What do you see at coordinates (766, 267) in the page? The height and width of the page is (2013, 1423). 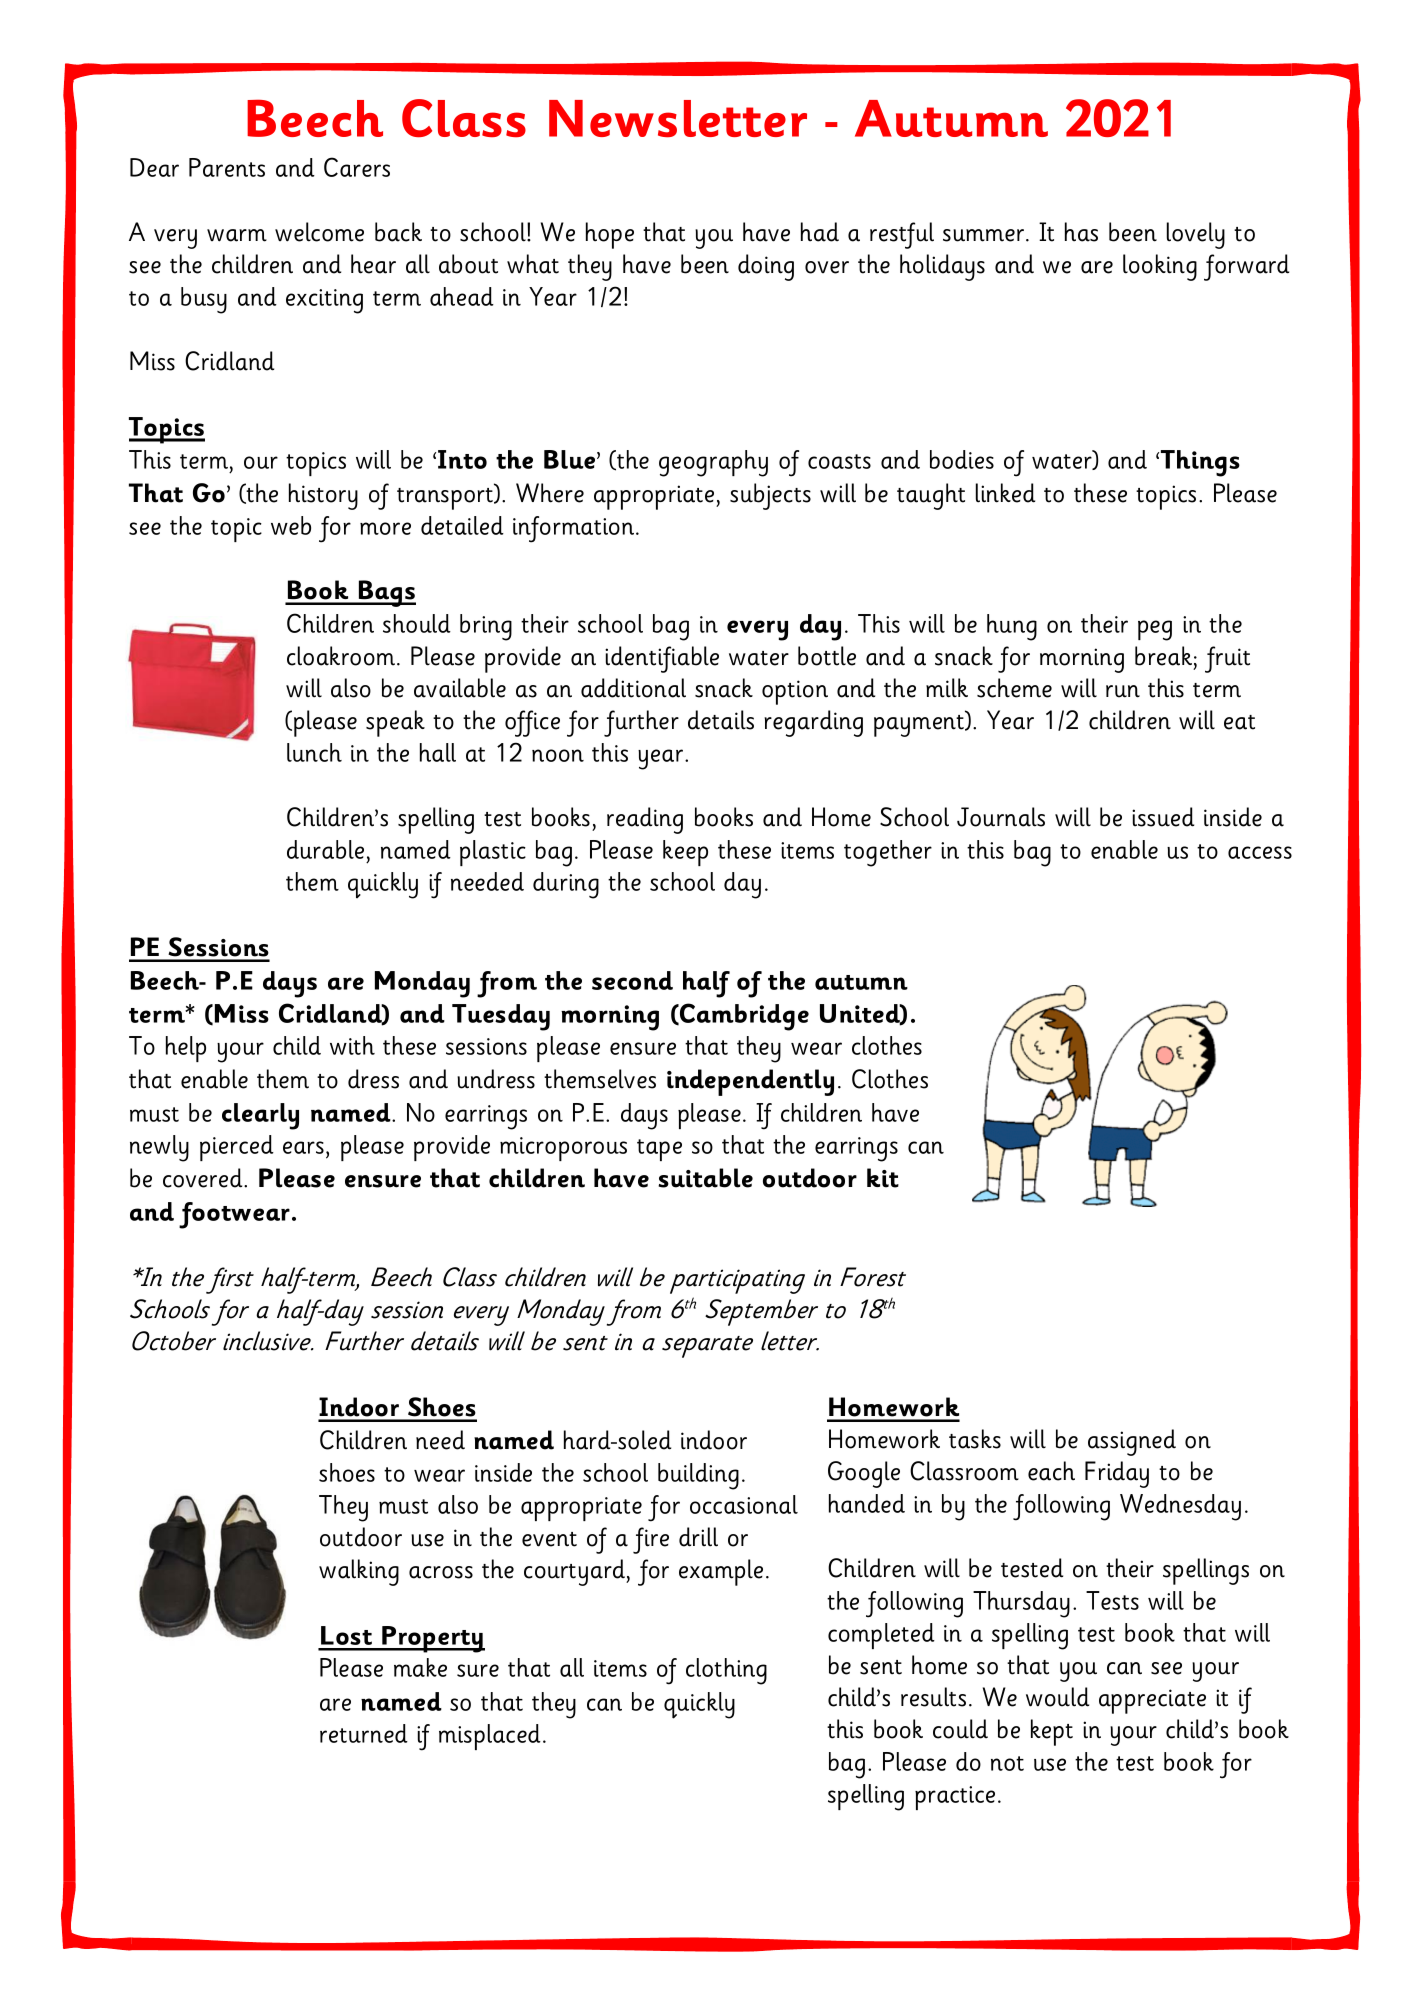 I see `doing` at bounding box center [766, 267].
